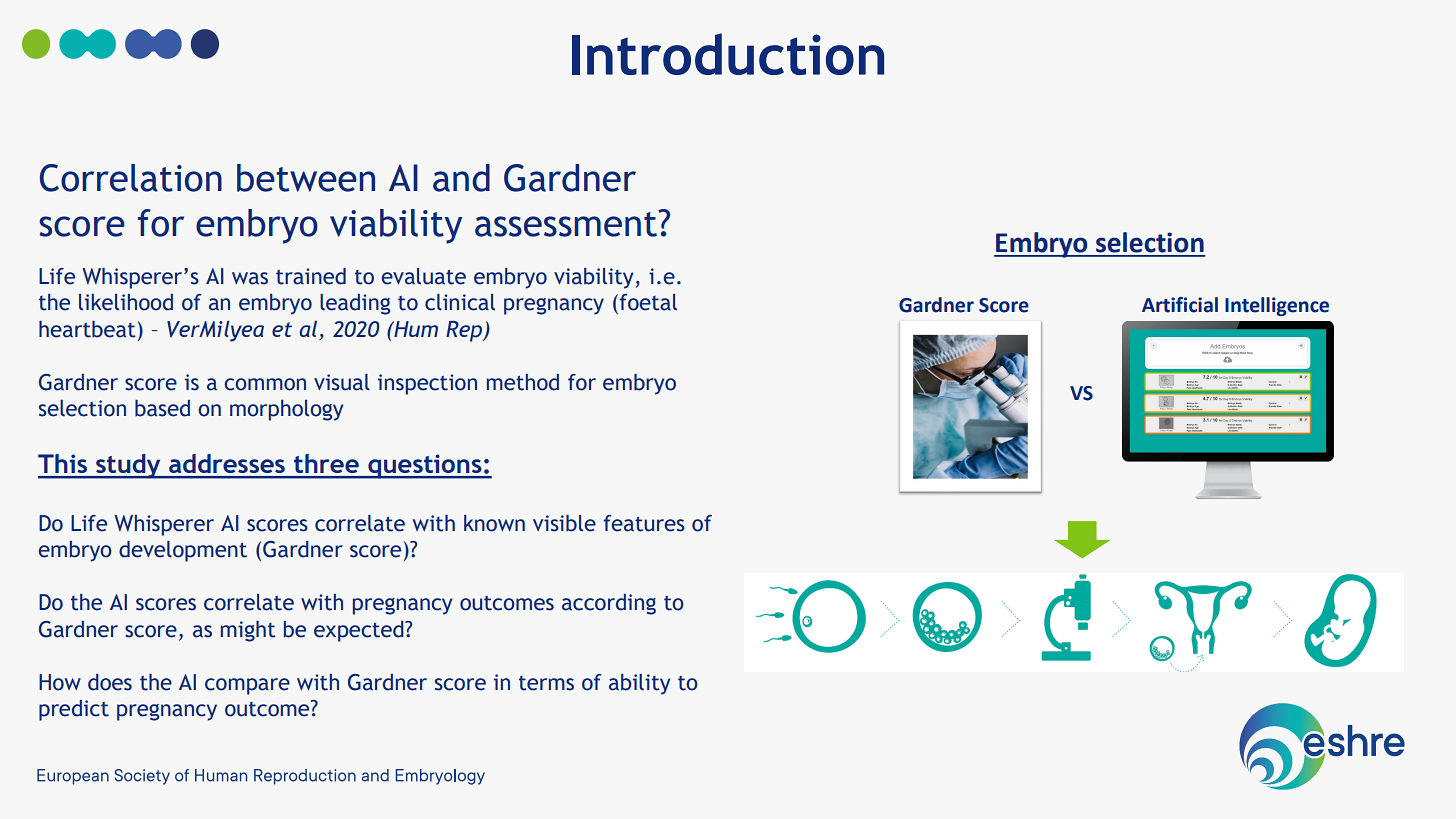  What do you see at coordinates (609, 604) in the page?
I see `according` at bounding box center [609, 604].
